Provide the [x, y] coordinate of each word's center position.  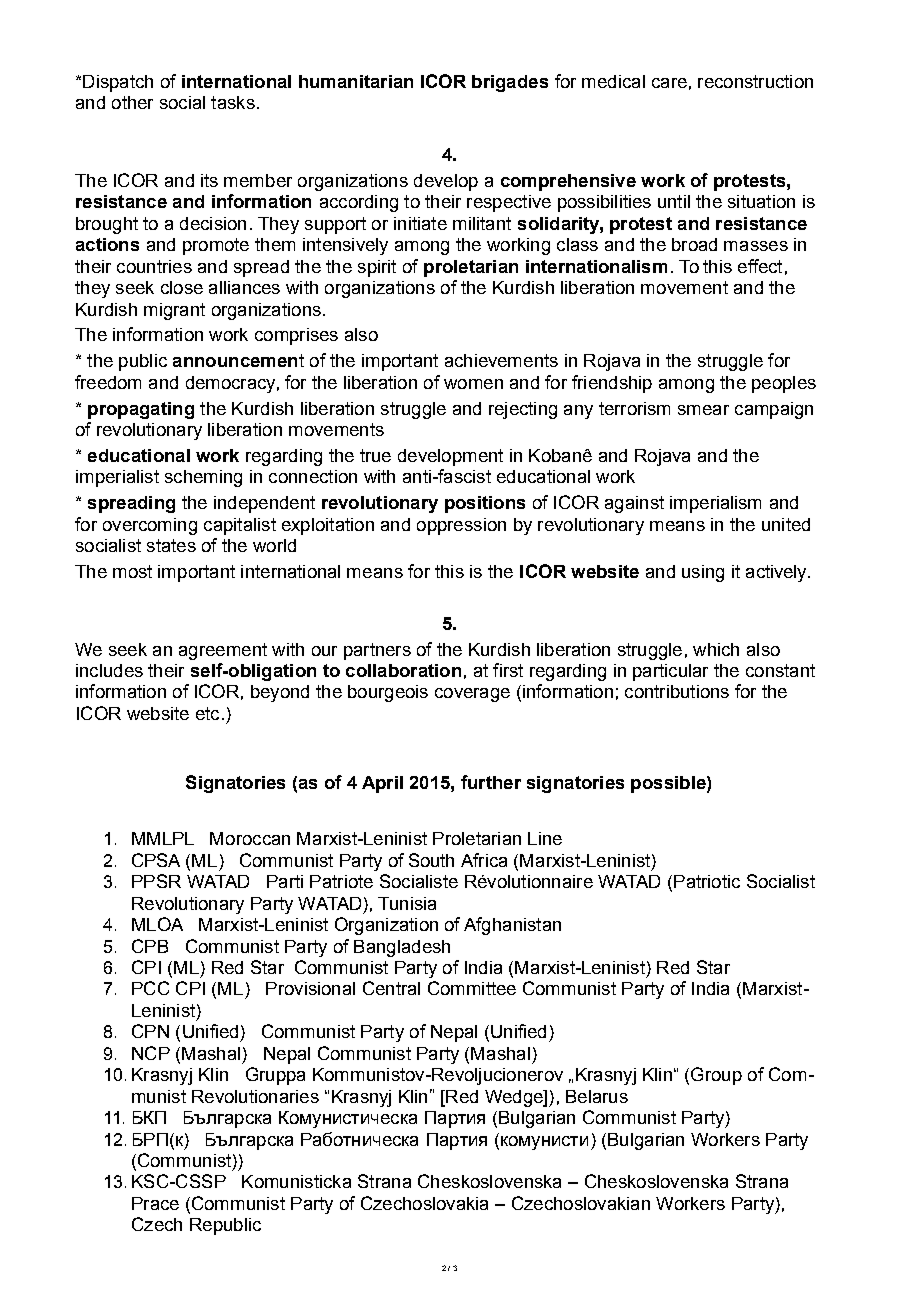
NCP [151, 1053]
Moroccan [250, 838]
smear [703, 410]
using [703, 573]
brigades [510, 83]
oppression [461, 526]
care [669, 83]
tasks [233, 102]
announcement [238, 360]
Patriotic [707, 881]
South [431, 860]
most [132, 571]
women [473, 384]
